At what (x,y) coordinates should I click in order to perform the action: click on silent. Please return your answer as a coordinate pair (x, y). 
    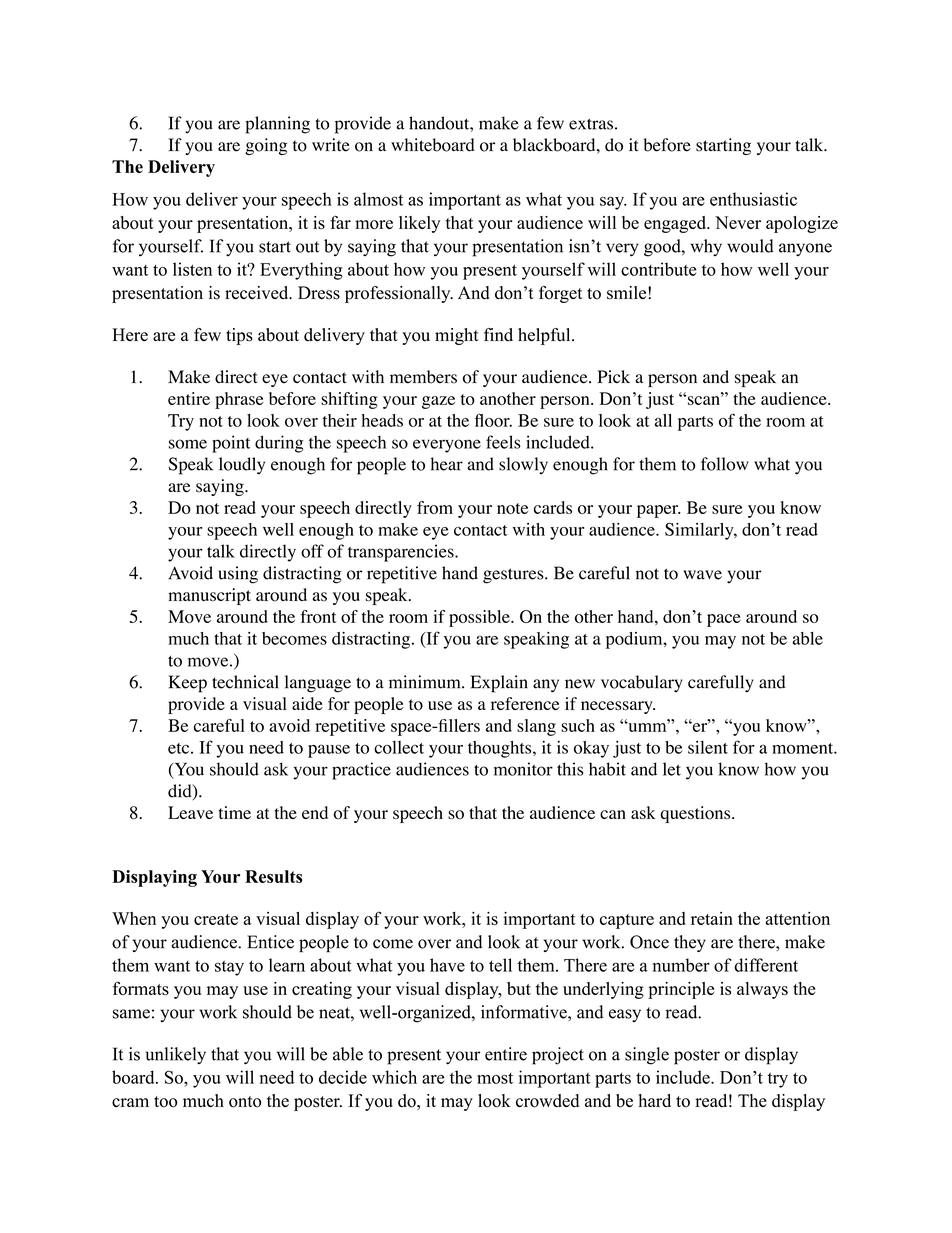
    Looking at the image, I should click on (708, 747).
